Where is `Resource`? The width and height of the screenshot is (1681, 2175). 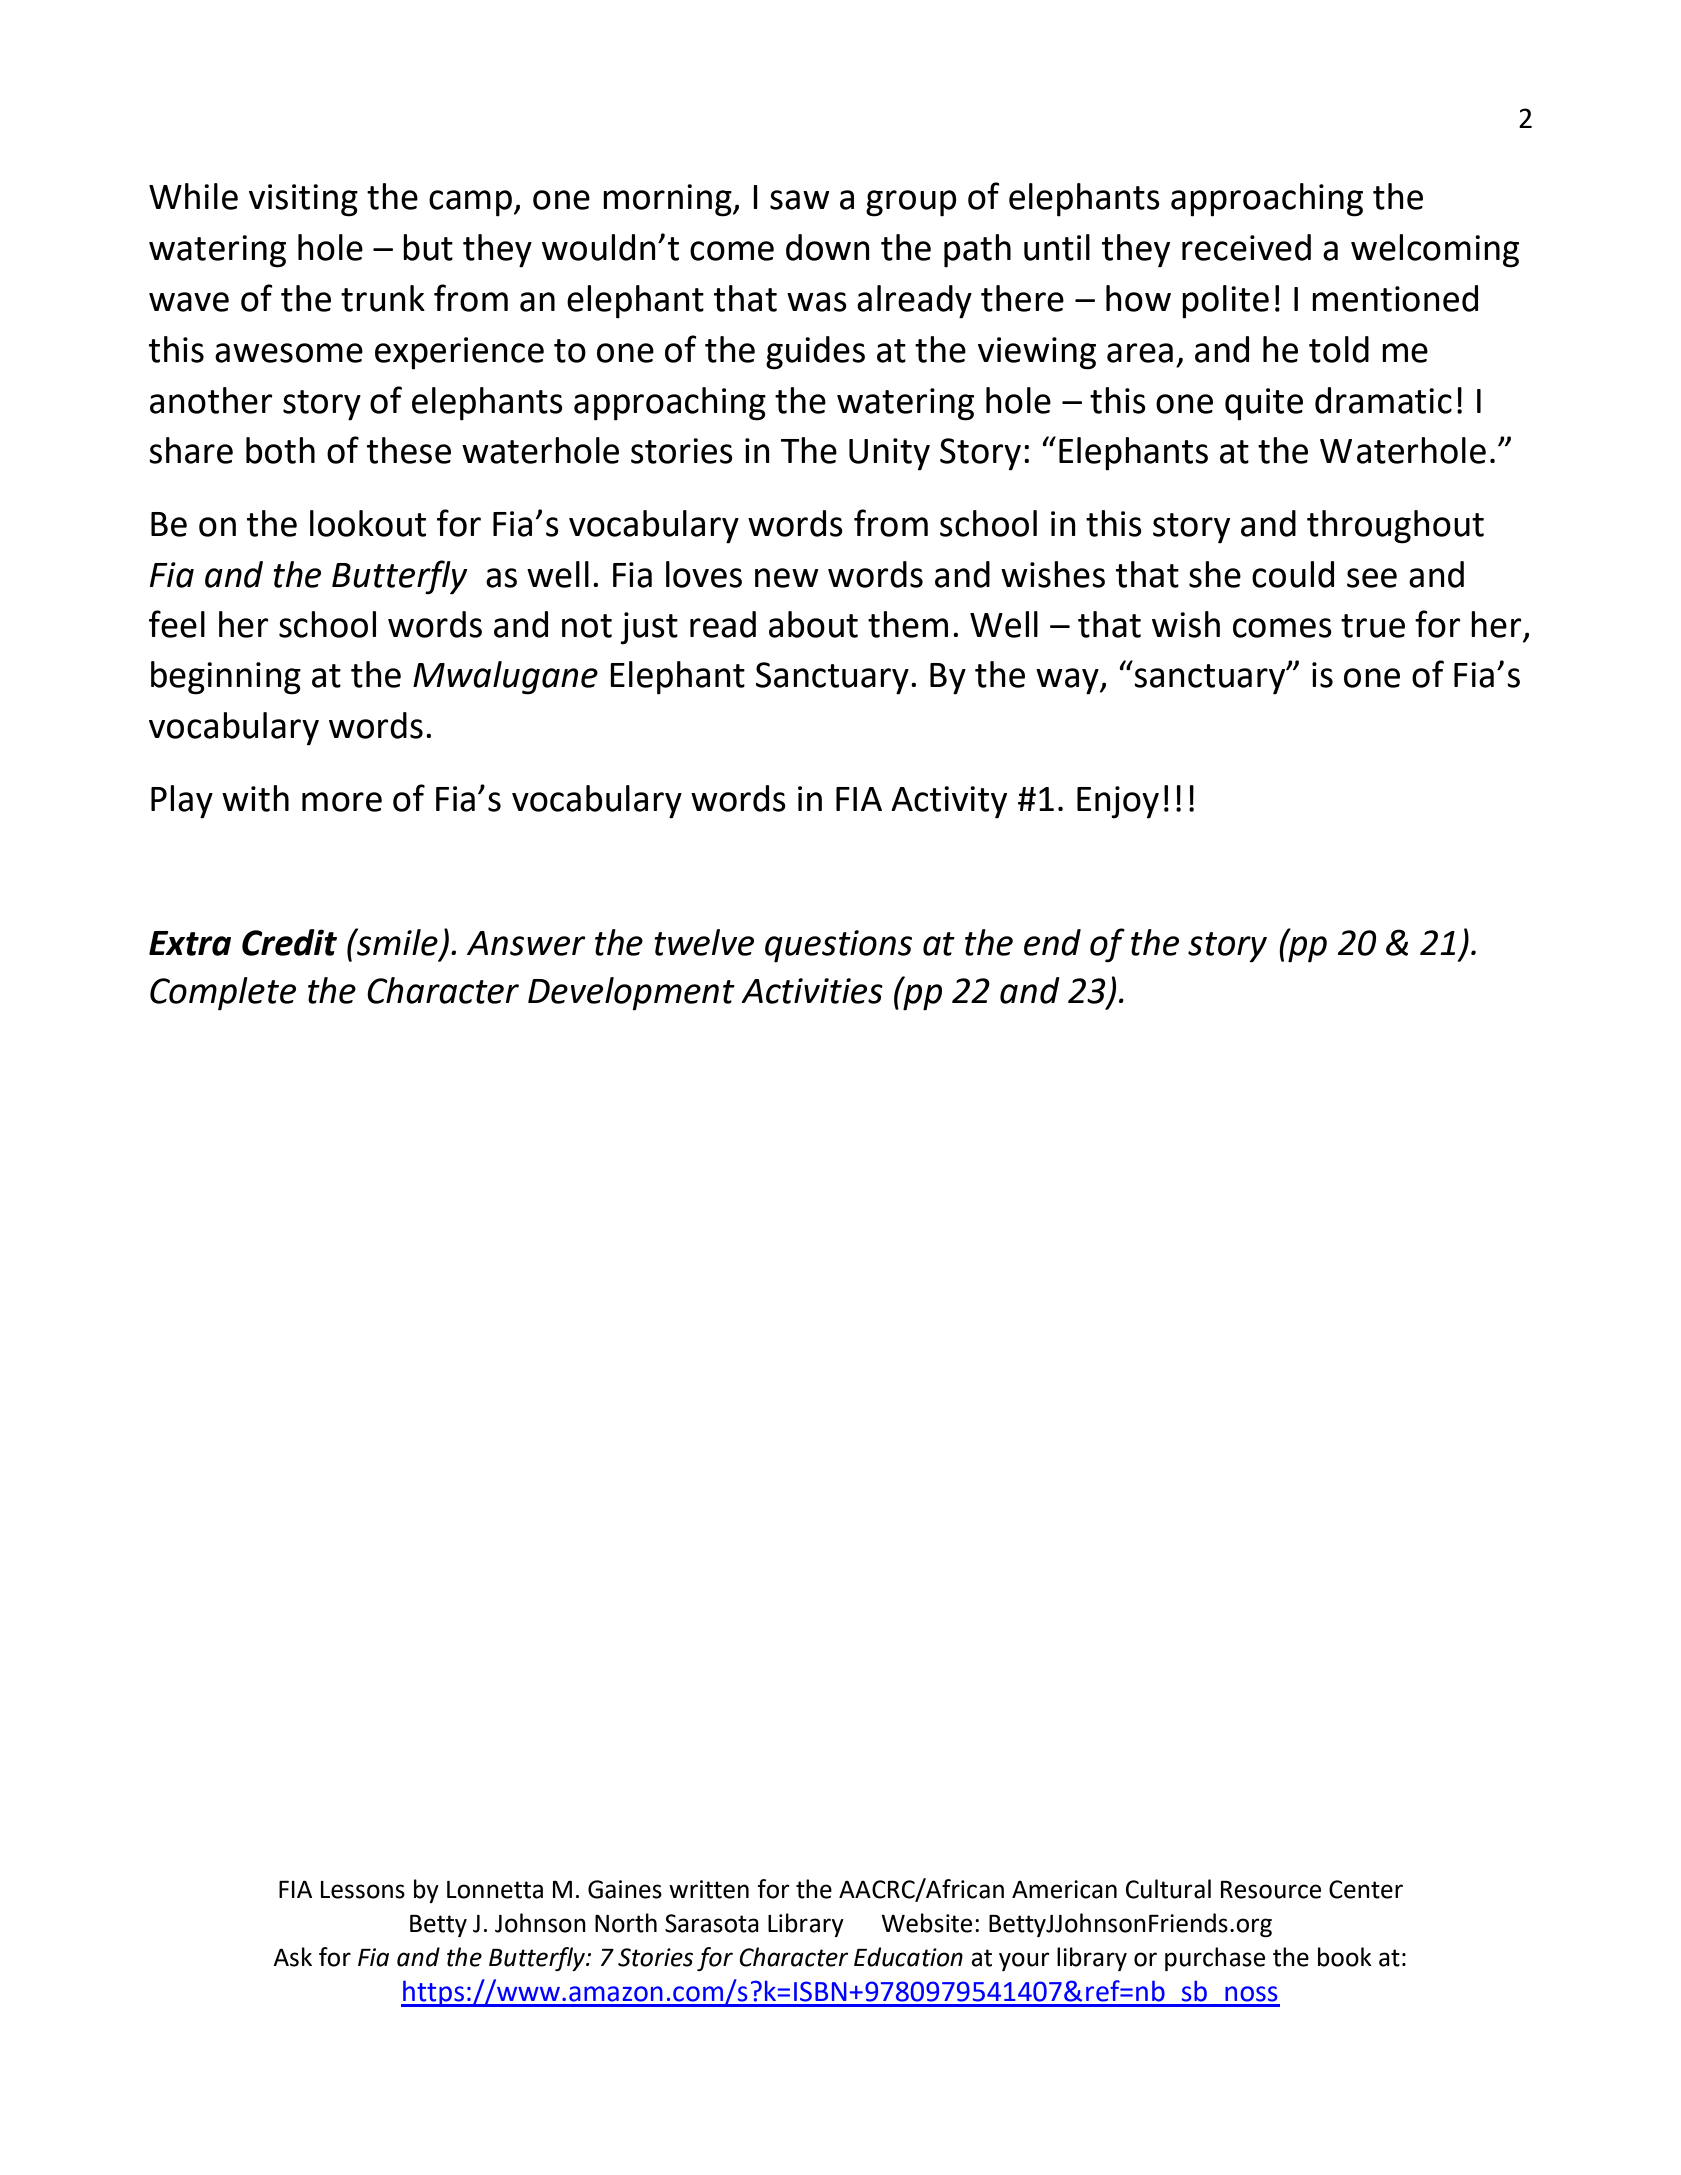 Resource is located at coordinates (1271, 1890).
